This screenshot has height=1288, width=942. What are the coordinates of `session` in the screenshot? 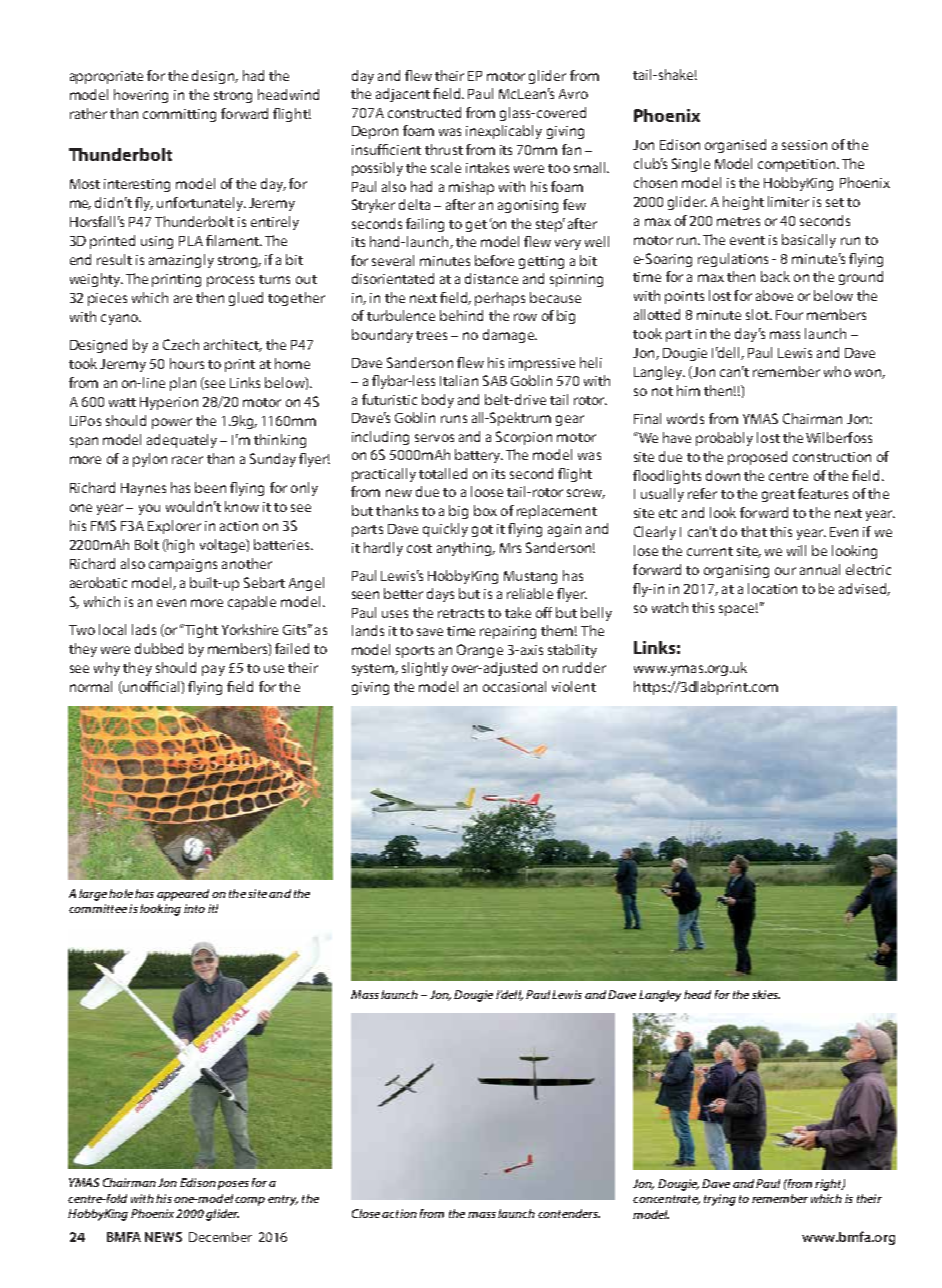 It's located at (804, 145).
